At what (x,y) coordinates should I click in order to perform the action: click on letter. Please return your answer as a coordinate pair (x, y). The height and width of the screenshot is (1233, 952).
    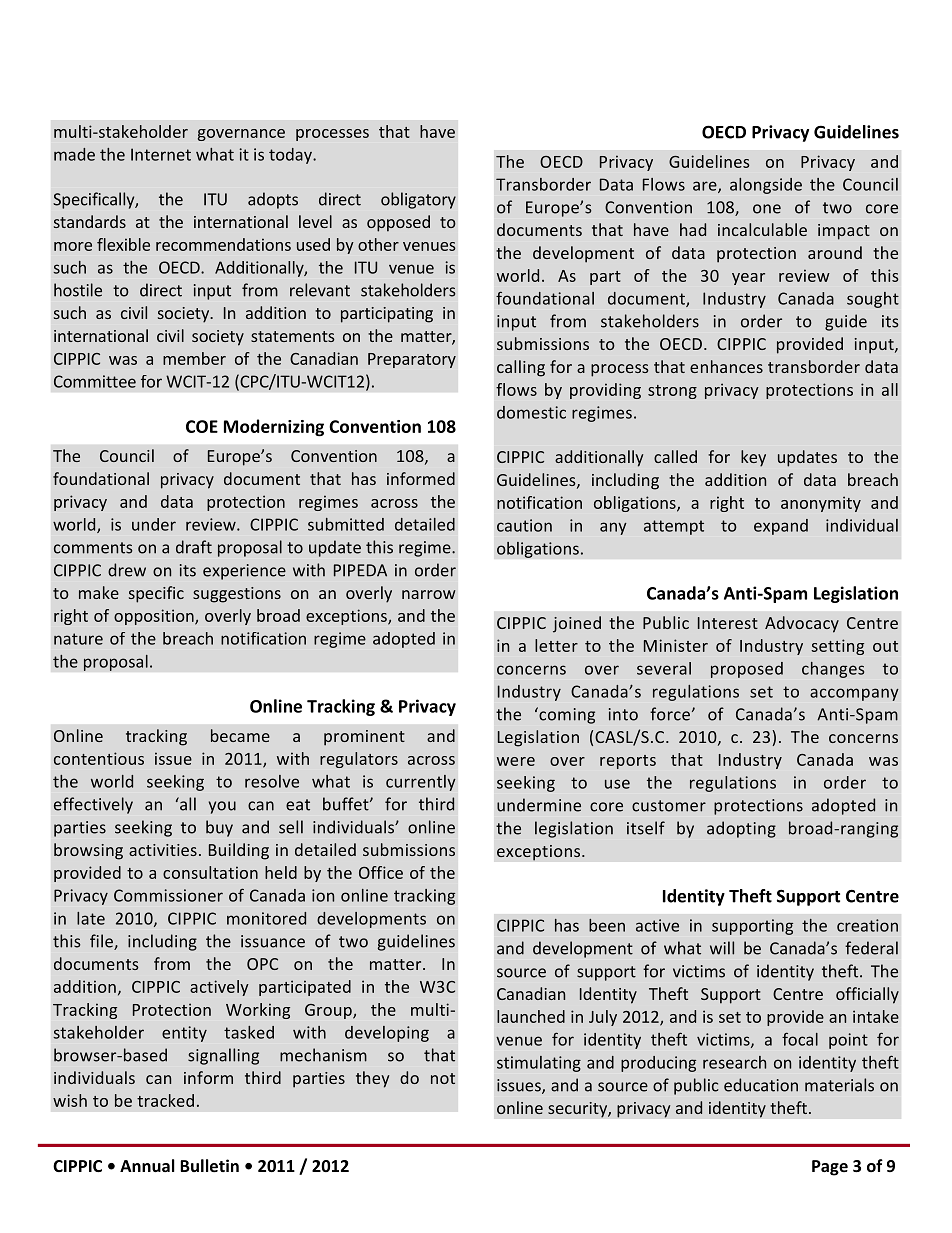
    Looking at the image, I should click on (556, 645).
